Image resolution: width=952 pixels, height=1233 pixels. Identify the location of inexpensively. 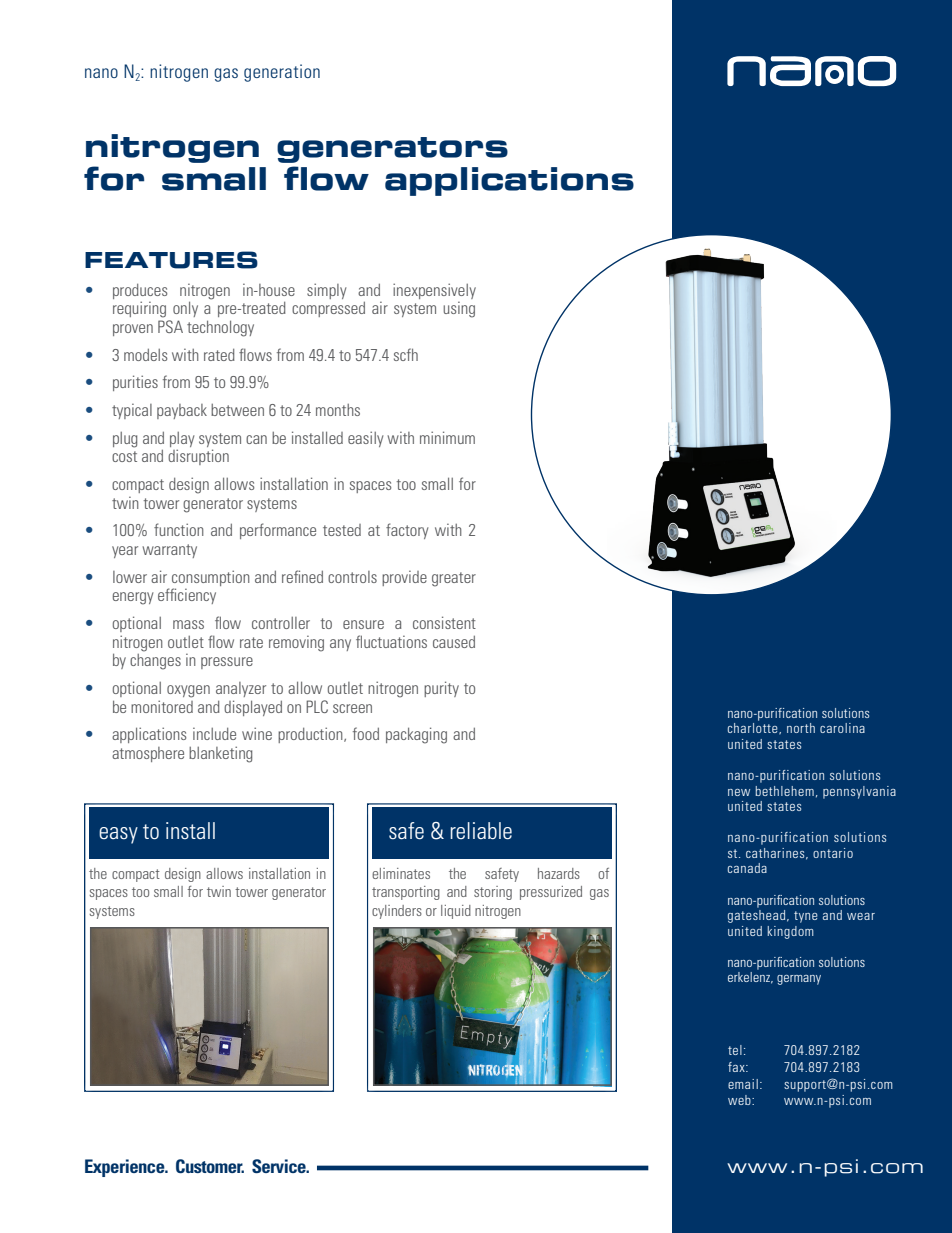
(434, 291).
